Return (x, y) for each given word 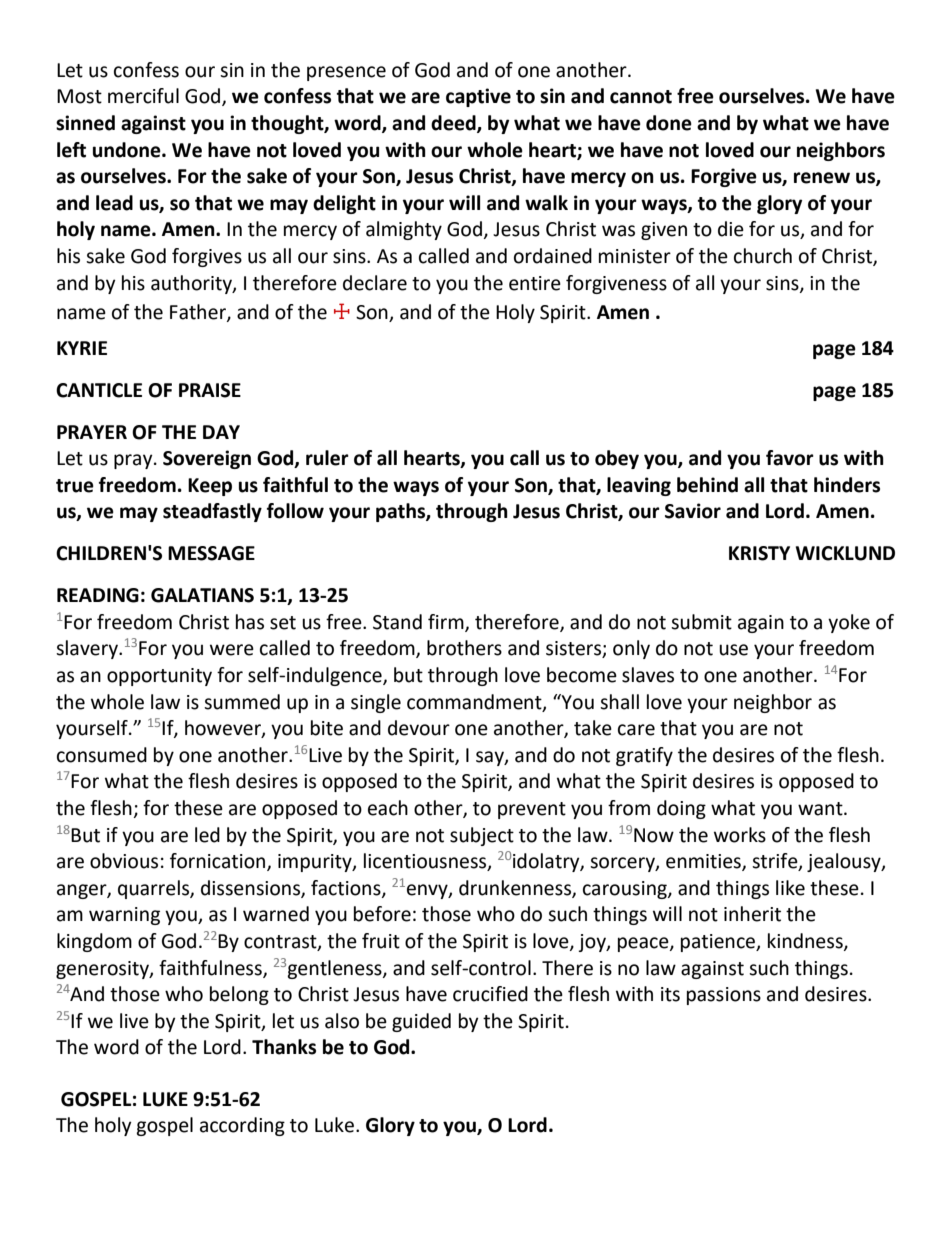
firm (447, 622)
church (763, 256)
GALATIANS (202, 595)
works (740, 835)
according (242, 1126)
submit (701, 622)
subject (482, 836)
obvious (124, 861)
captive (478, 97)
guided (421, 1022)
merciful (143, 96)
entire (535, 283)
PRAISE (210, 390)
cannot (641, 97)
